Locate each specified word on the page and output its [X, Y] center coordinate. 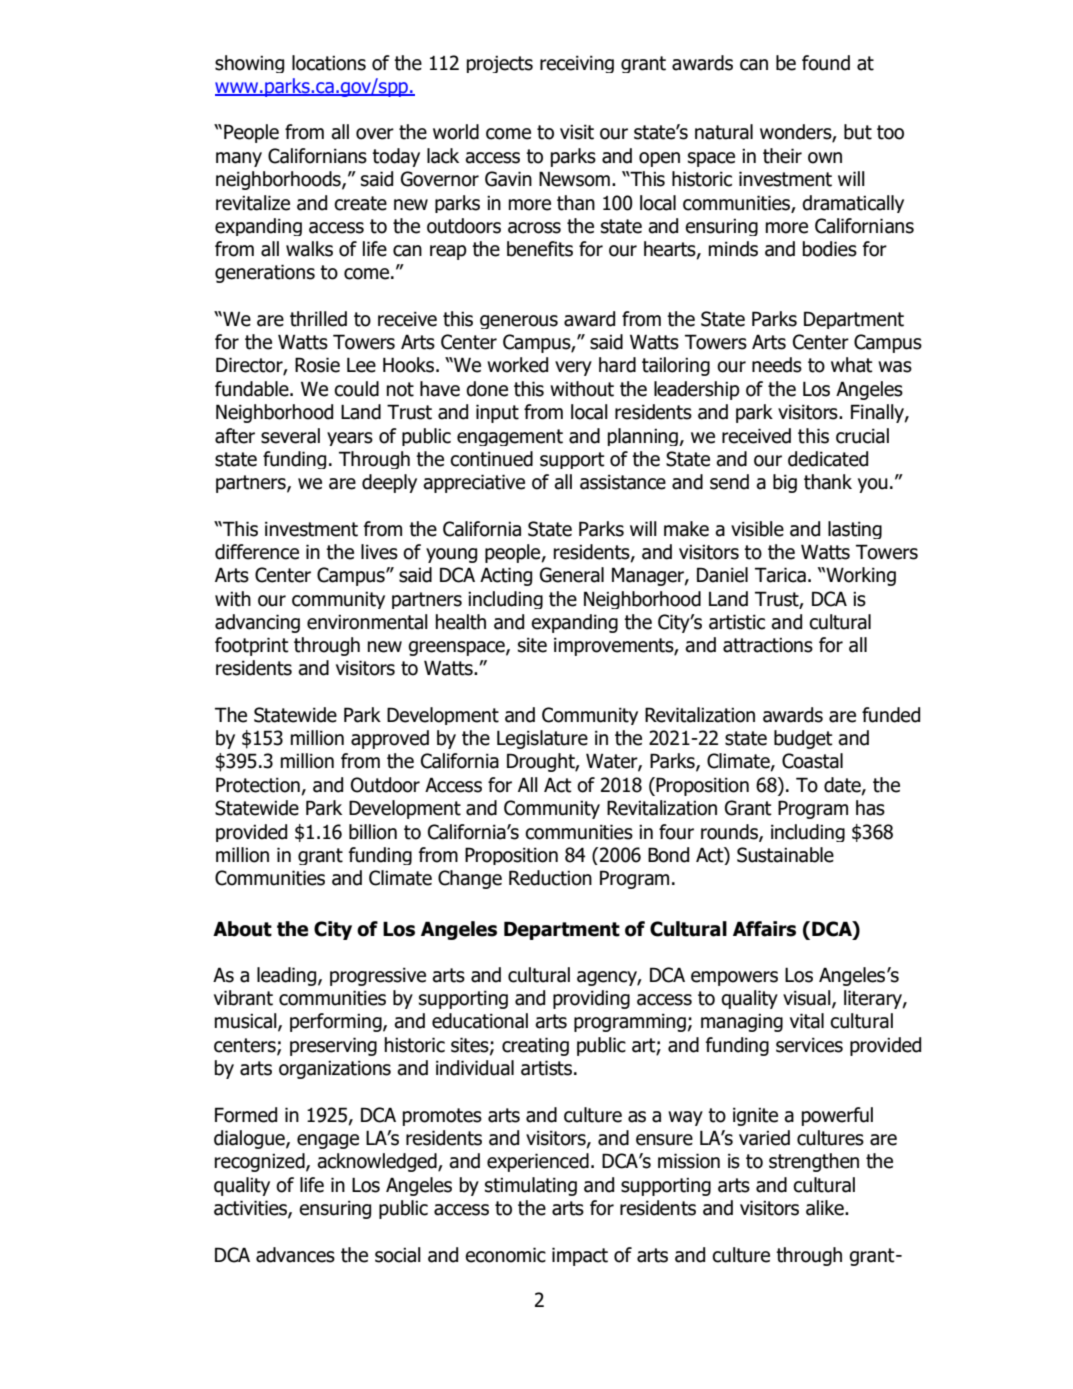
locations [329, 63]
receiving [577, 64]
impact [580, 1256]
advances [295, 1255]
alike [826, 1208]
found [826, 63]
